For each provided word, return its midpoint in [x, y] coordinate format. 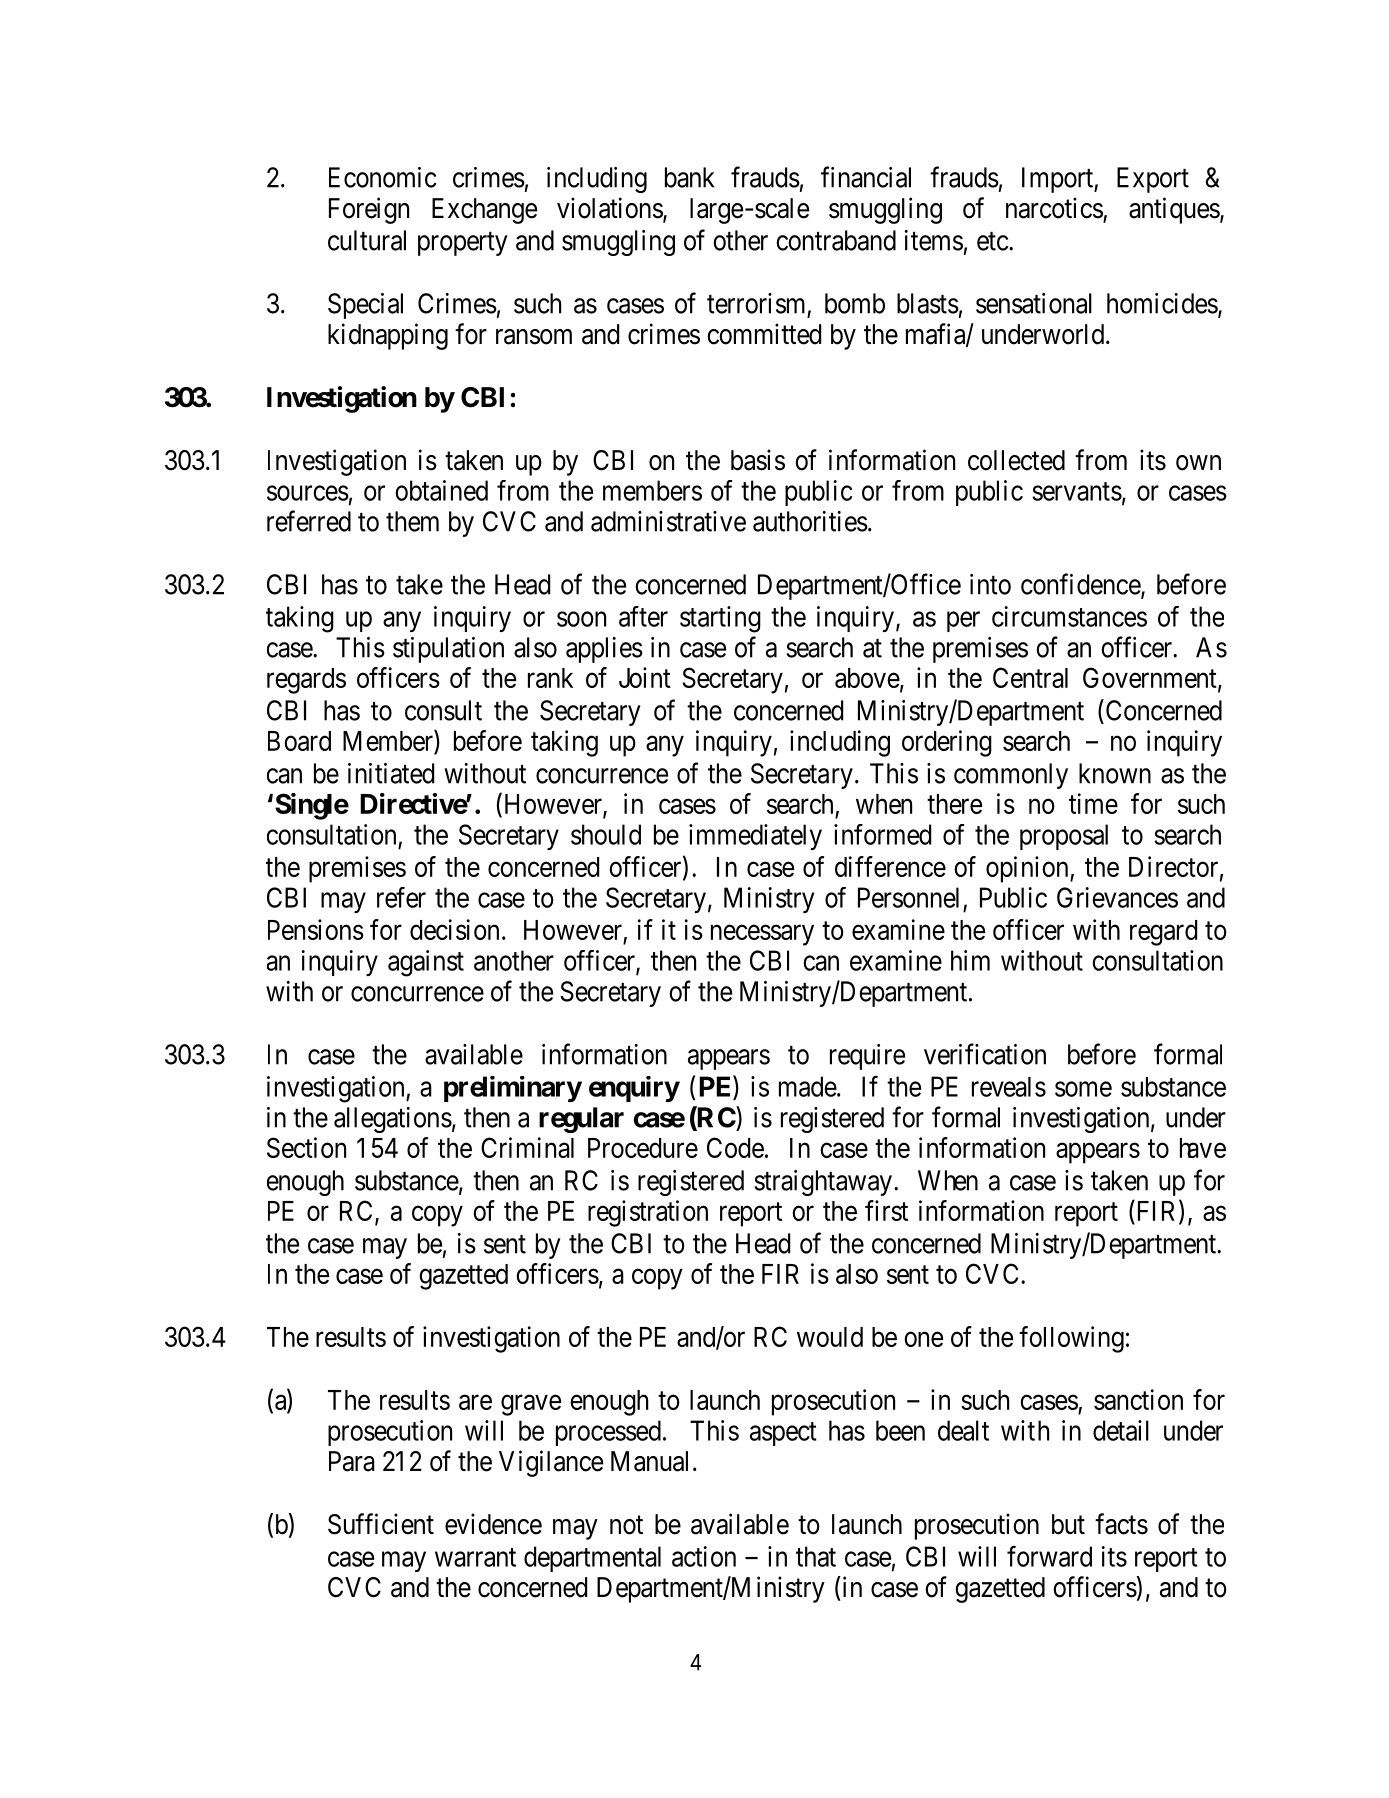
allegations [393, 1120]
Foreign [369, 210]
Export [1153, 180]
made [808, 1086]
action [704, 1556]
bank [689, 177]
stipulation [448, 650]
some [1083, 1089]
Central [1030, 677]
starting [720, 619]
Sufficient [381, 1524]
